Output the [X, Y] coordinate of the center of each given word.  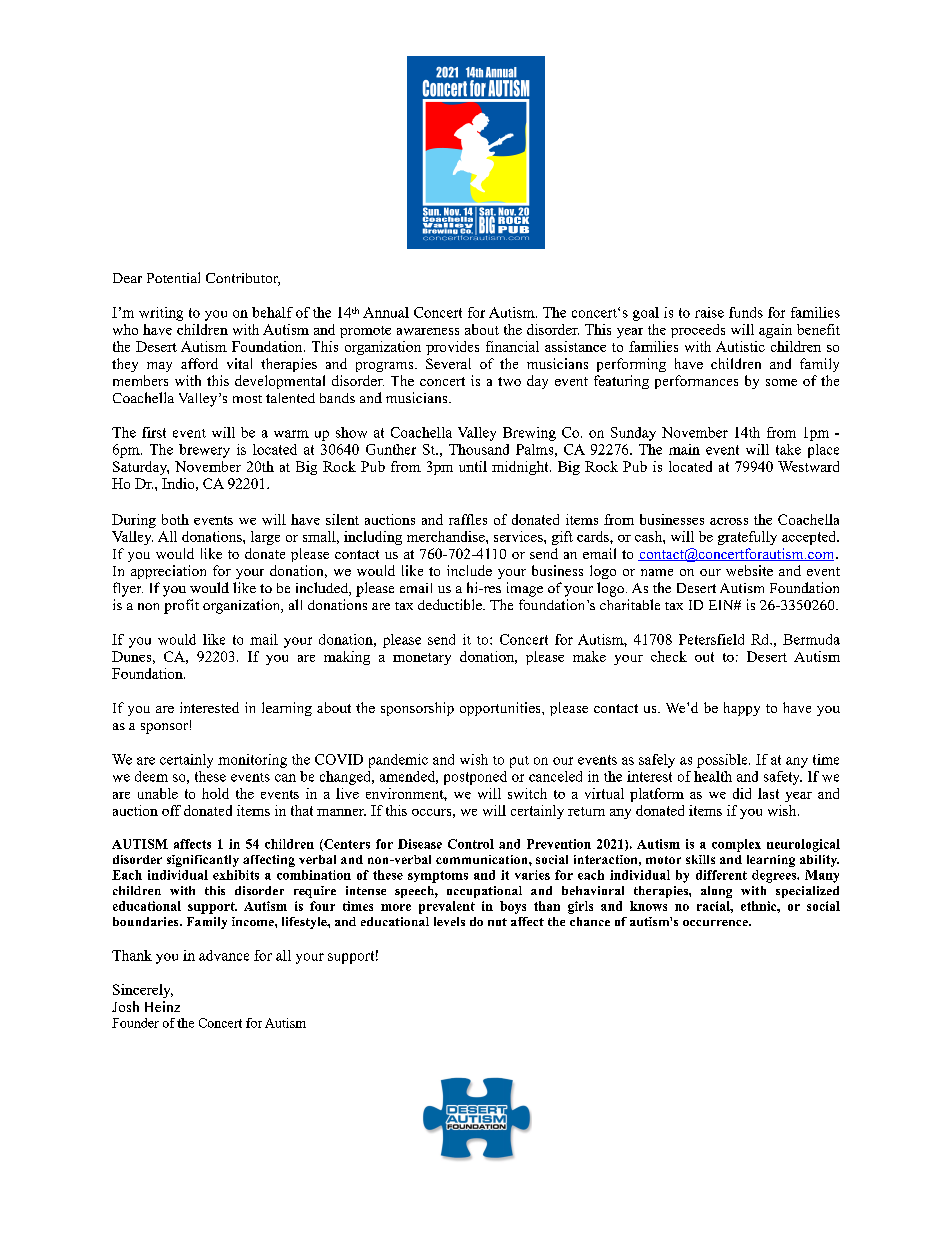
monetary [422, 659]
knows [648, 906]
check [669, 656]
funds [746, 312]
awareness [428, 331]
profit [181, 606]
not [497, 922]
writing [161, 314]
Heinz [162, 1006]
